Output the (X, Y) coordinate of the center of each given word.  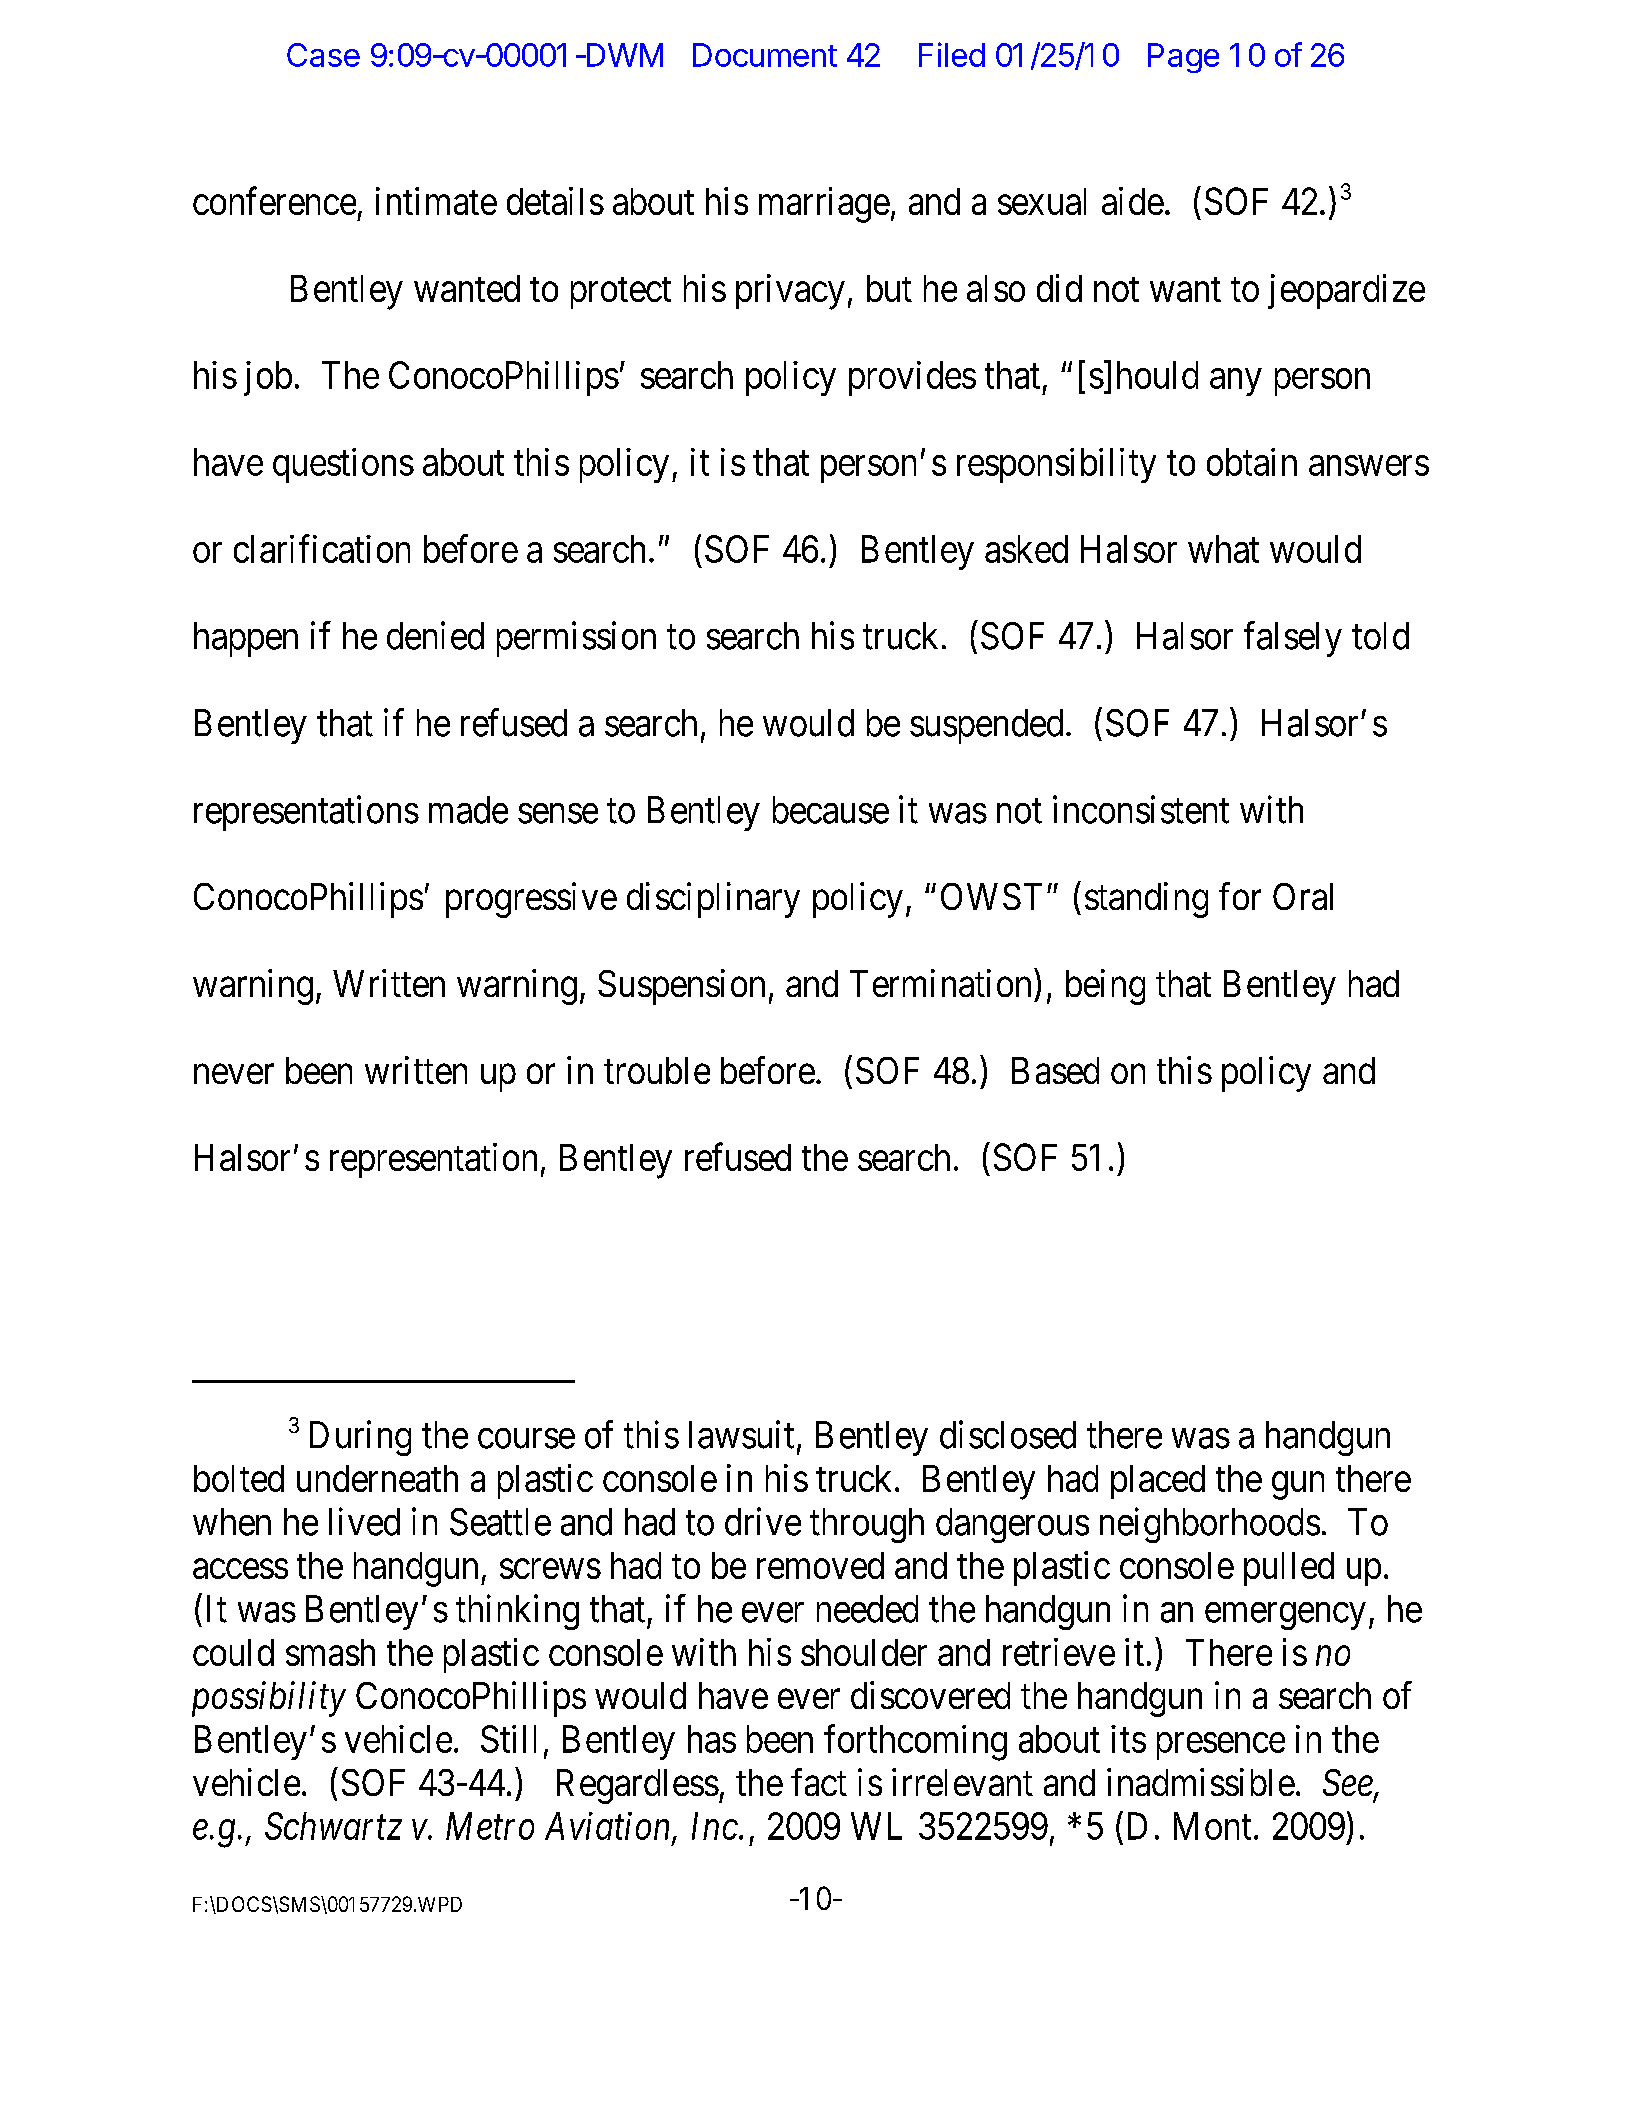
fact (819, 1782)
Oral (1303, 896)
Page (1183, 58)
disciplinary (713, 900)
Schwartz (333, 1826)
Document (765, 55)
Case (323, 55)
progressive (531, 900)
